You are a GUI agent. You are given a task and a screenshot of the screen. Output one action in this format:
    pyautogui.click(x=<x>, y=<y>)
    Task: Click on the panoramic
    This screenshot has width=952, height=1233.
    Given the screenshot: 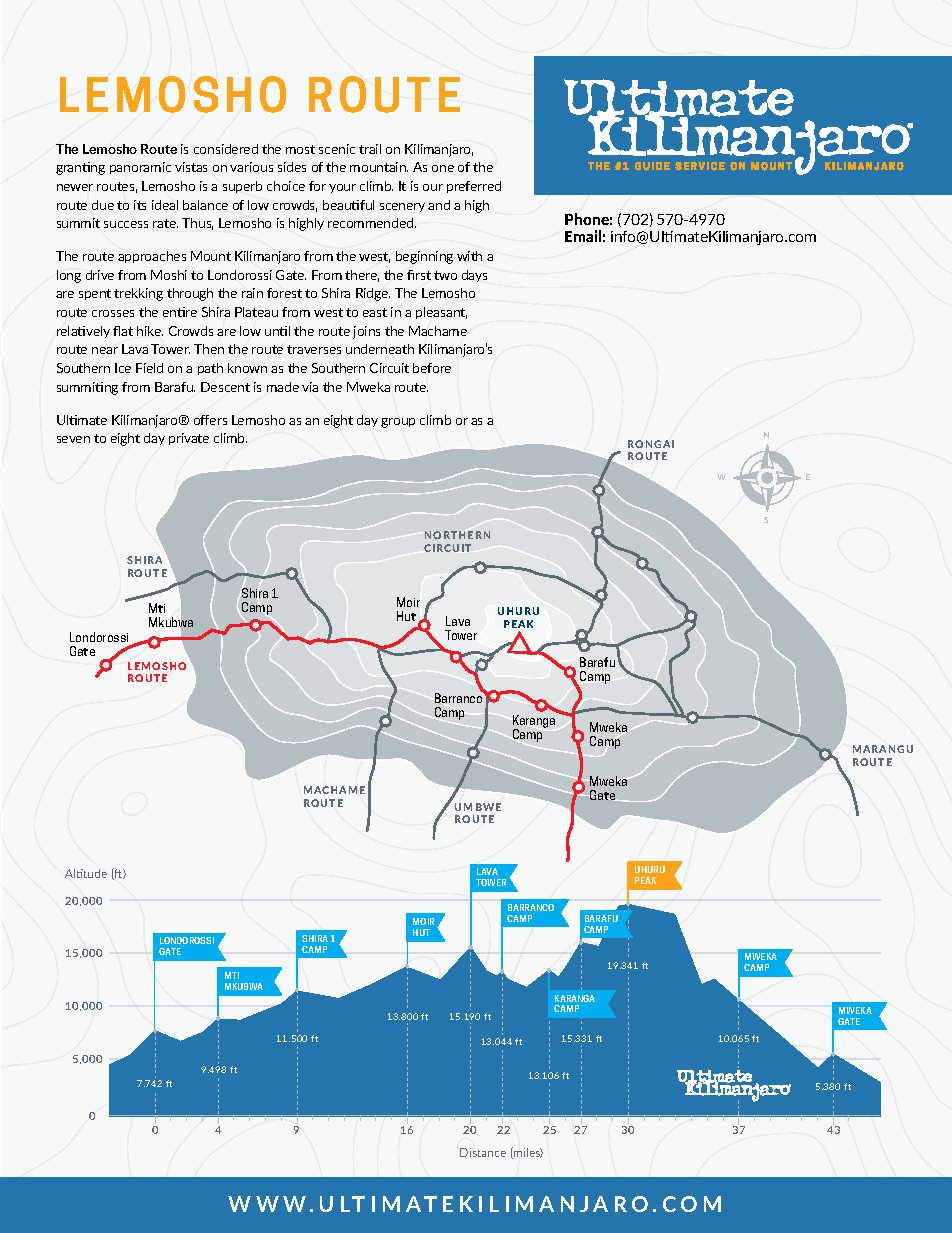 What is the action you would take?
    pyautogui.click(x=140, y=168)
